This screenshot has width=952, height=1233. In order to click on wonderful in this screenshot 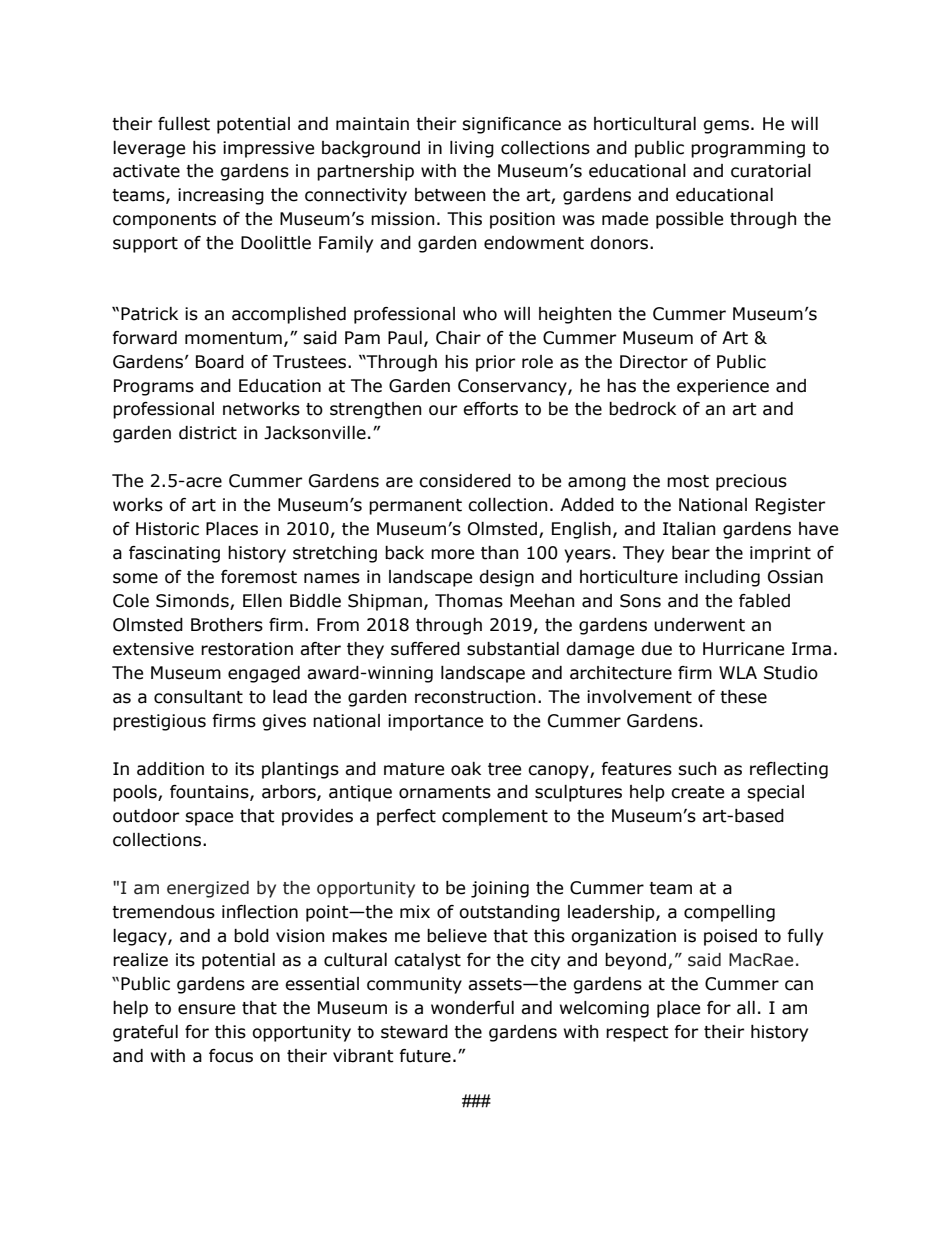, I will do `click(472, 1008)`.
